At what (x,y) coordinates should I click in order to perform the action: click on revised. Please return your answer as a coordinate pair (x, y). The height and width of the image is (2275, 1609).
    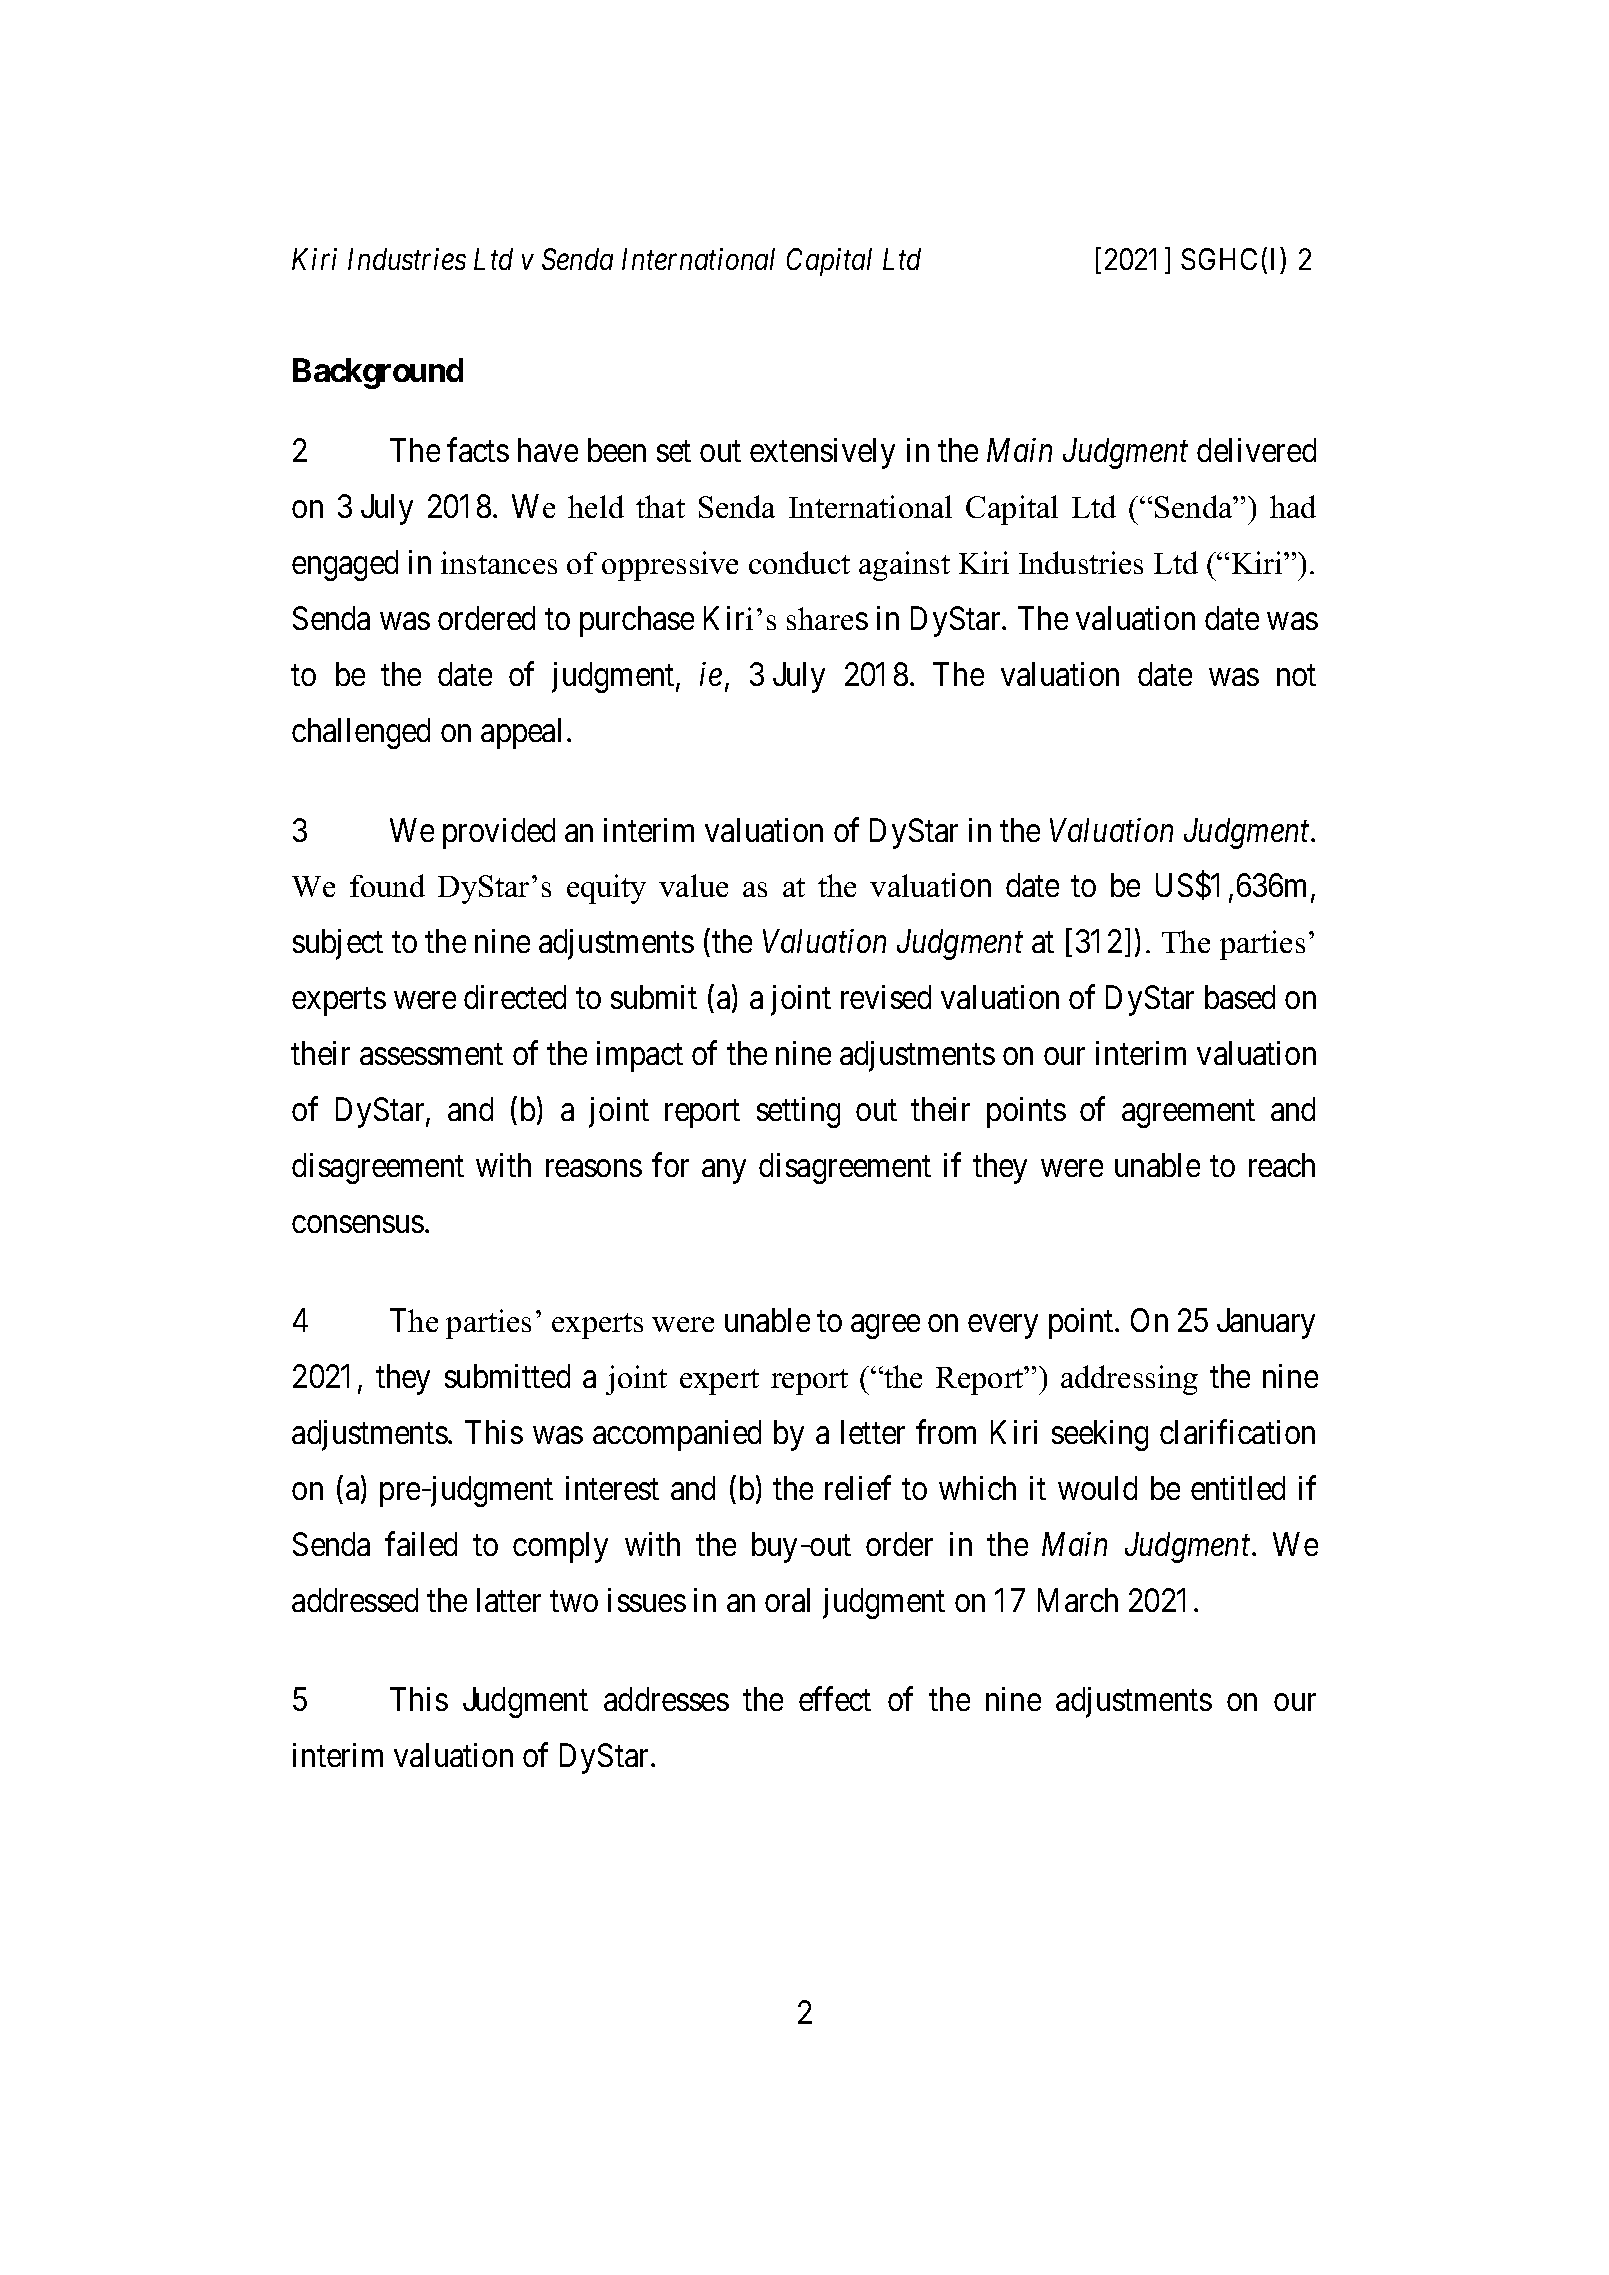
    Looking at the image, I should click on (886, 997).
